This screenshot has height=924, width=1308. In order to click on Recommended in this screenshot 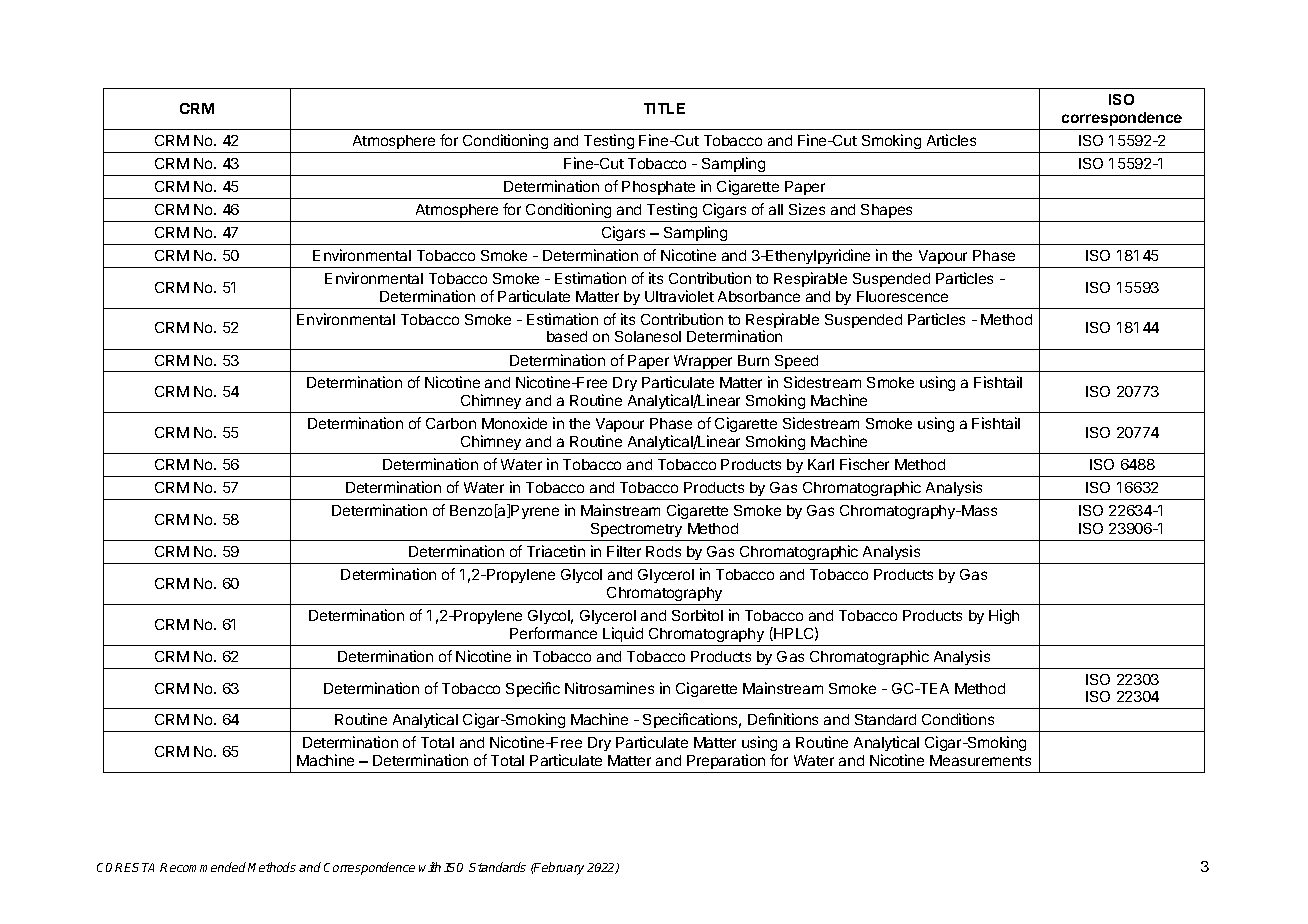, I will do `click(203, 867)`.
